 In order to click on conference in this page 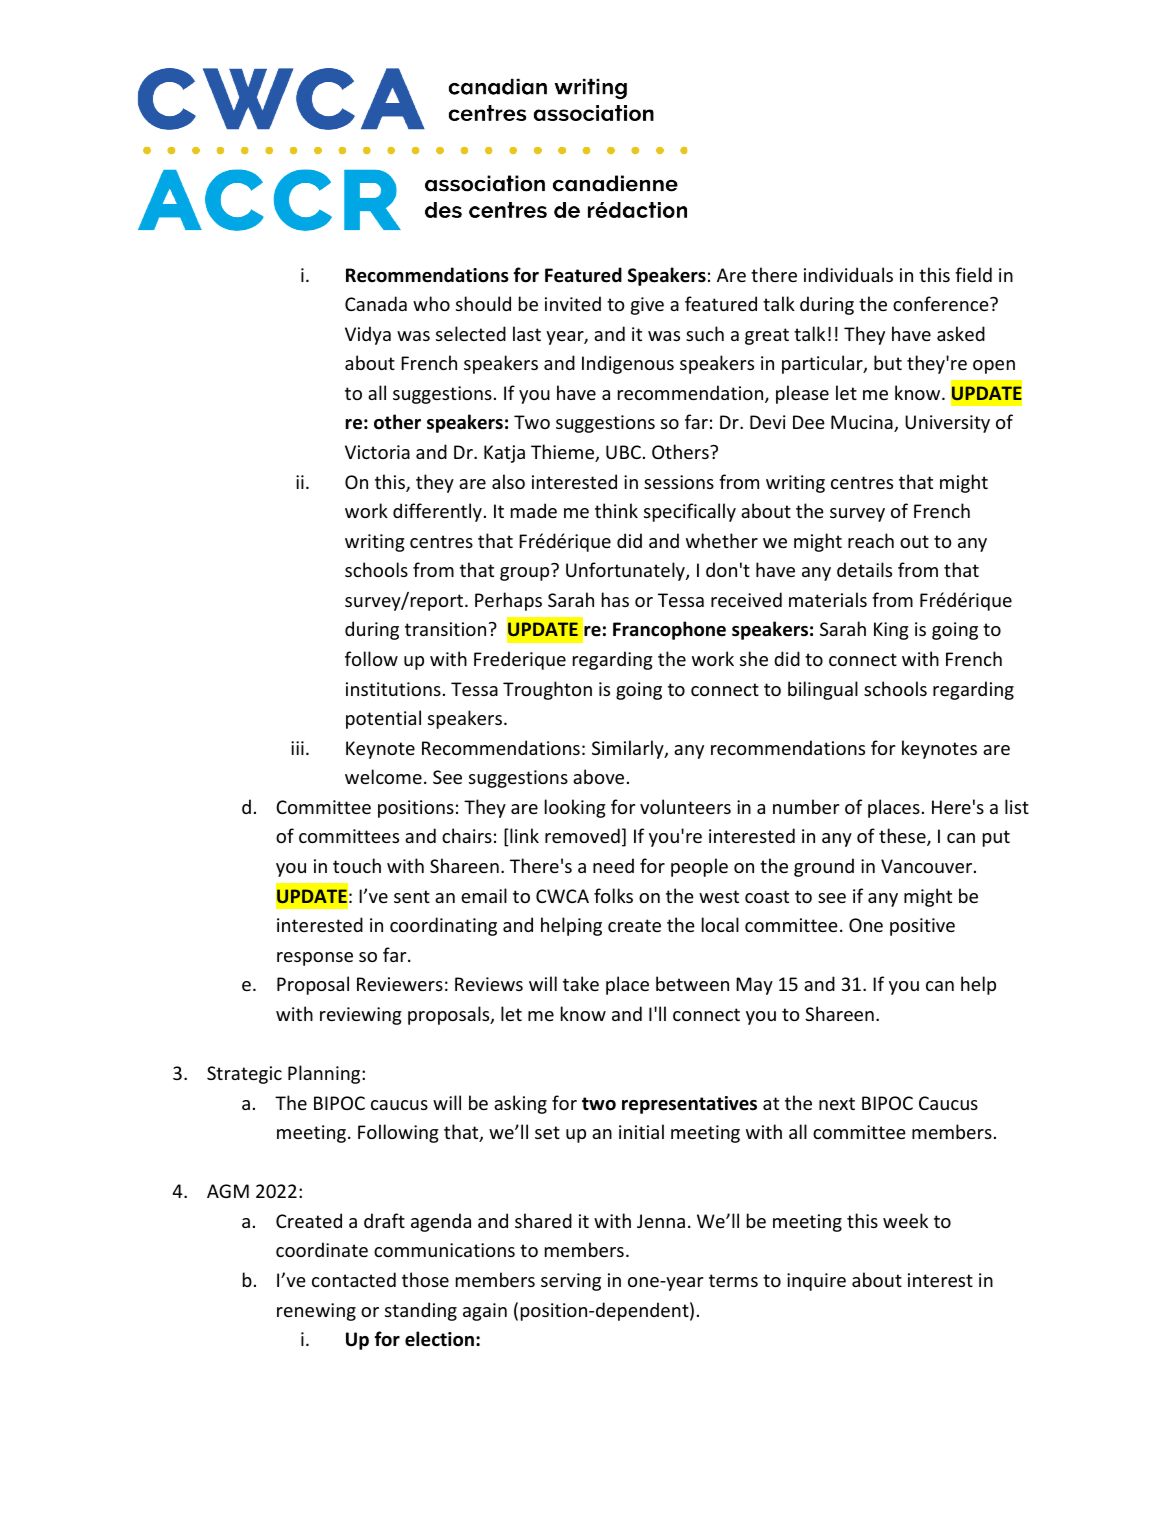, I will do `click(942, 303)`.
